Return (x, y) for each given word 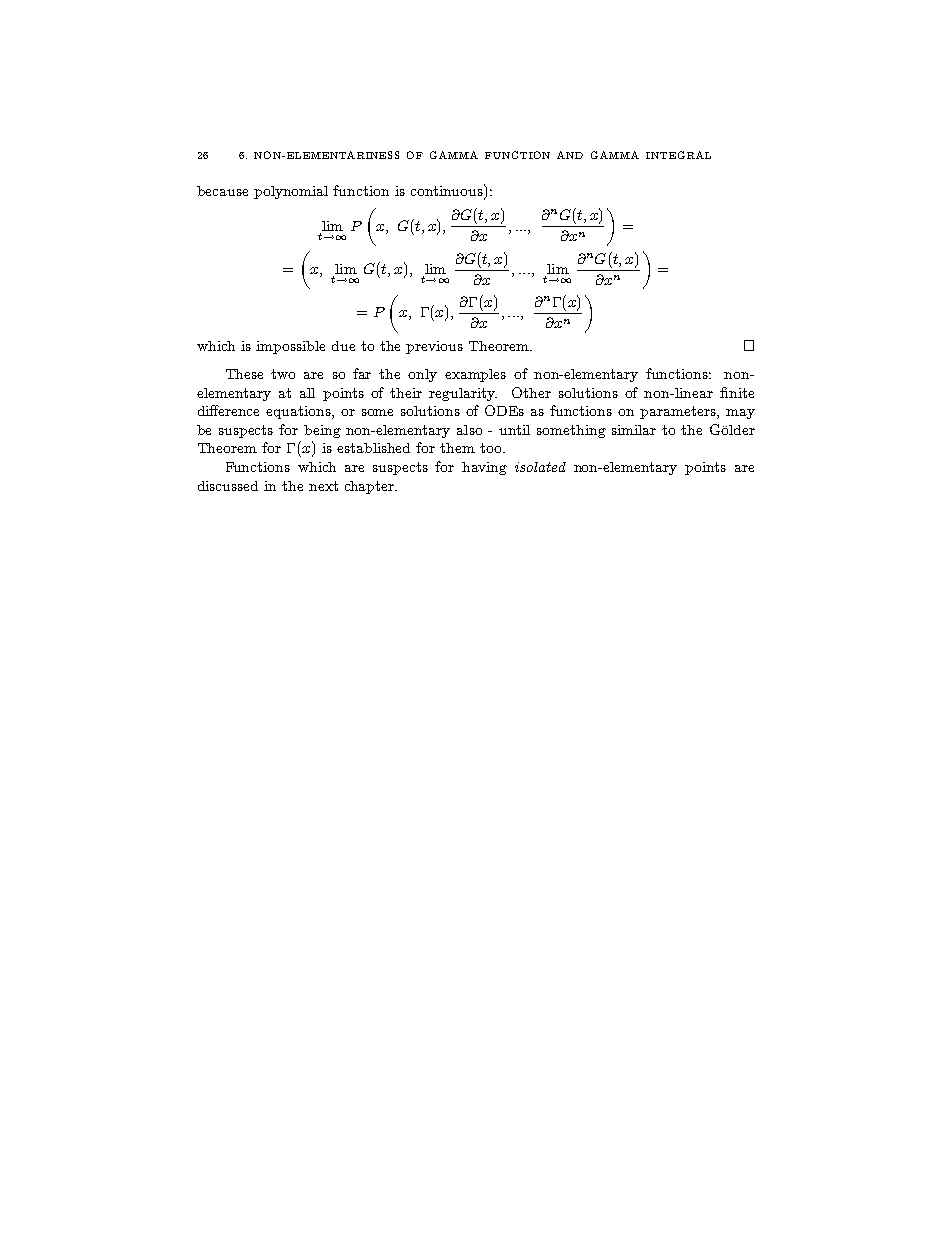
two (283, 374)
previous (434, 347)
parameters (679, 412)
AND (570, 155)
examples (475, 375)
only (422, 375)
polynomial (291, 192)
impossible (290, 347)
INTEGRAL (678, 155)
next (323, 486)
